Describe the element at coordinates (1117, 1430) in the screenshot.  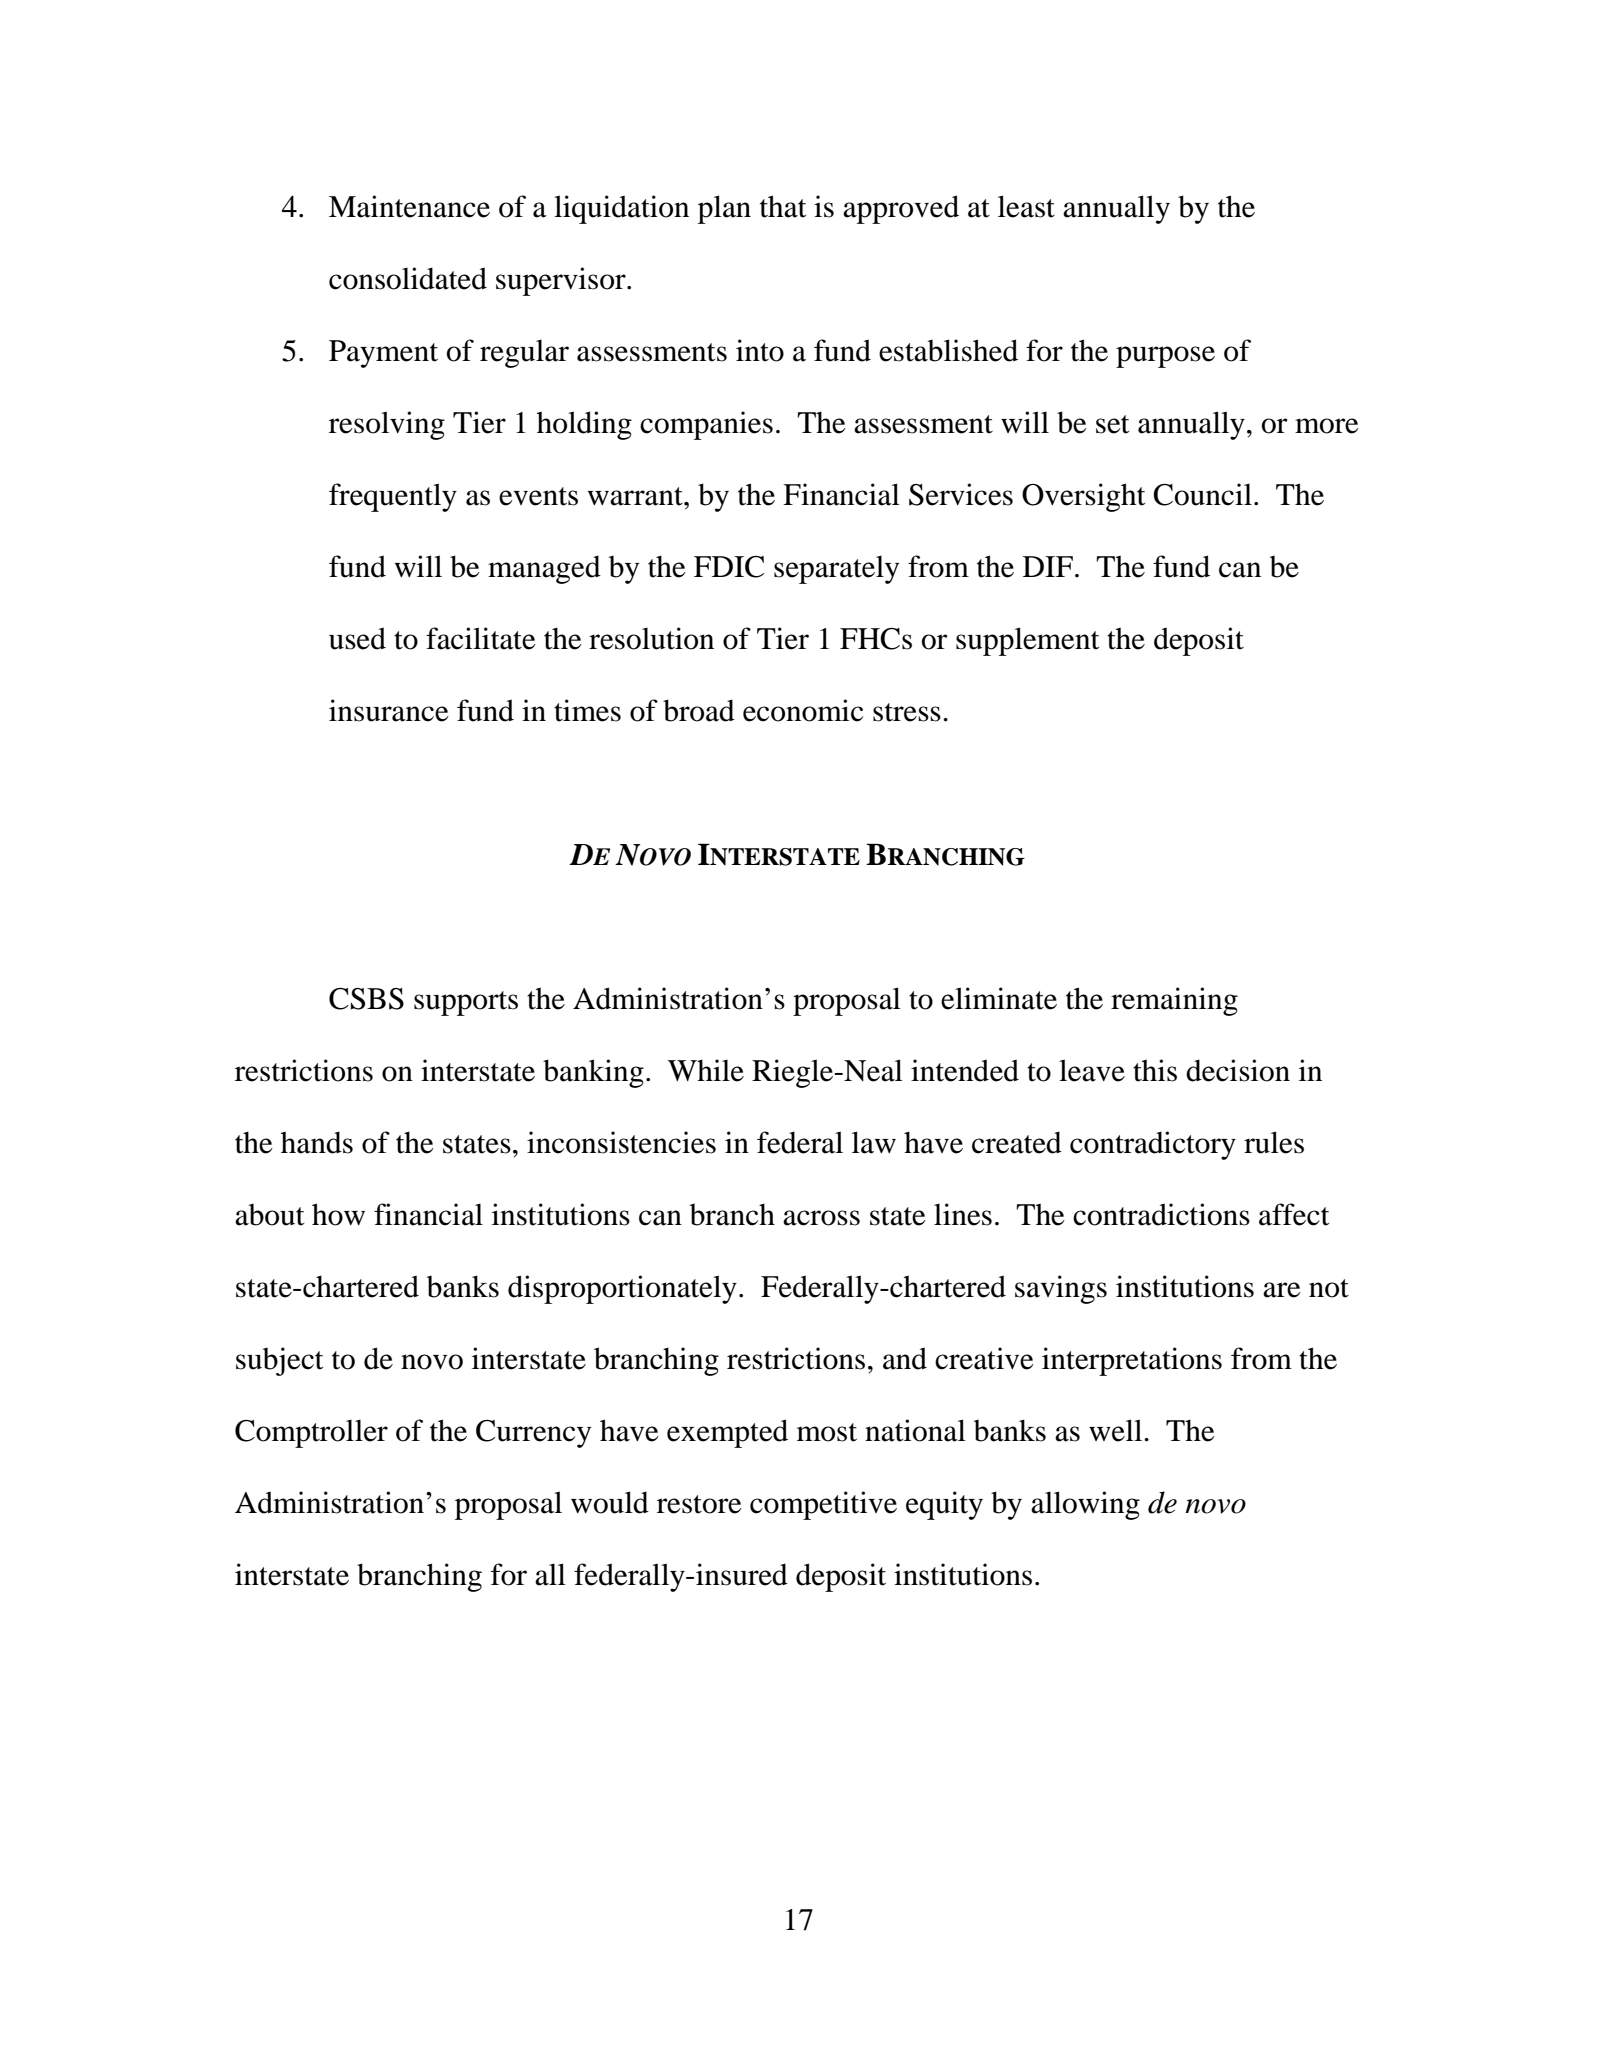
I see `well` at that location.
